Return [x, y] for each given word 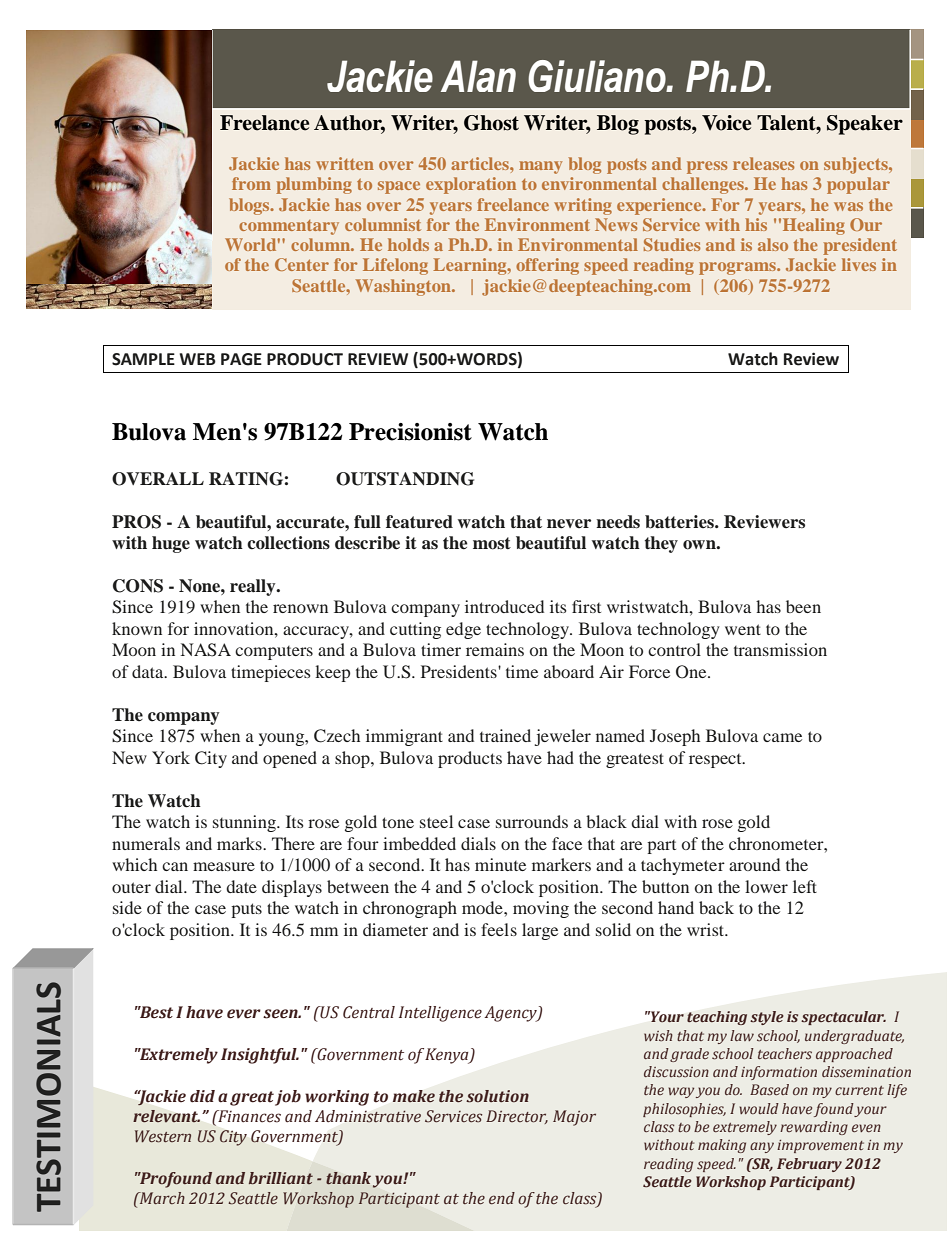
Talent [787, 123]
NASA [206, 650]
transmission [780, 649]
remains [495, 649]
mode [483, 907]
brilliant [281, 1178]
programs [738, 268]
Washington [404, 287]
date [241, 886]
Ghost [491, 123]
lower [766, 886]
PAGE [241, 359]
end [502, 1198]
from [251, 183]
